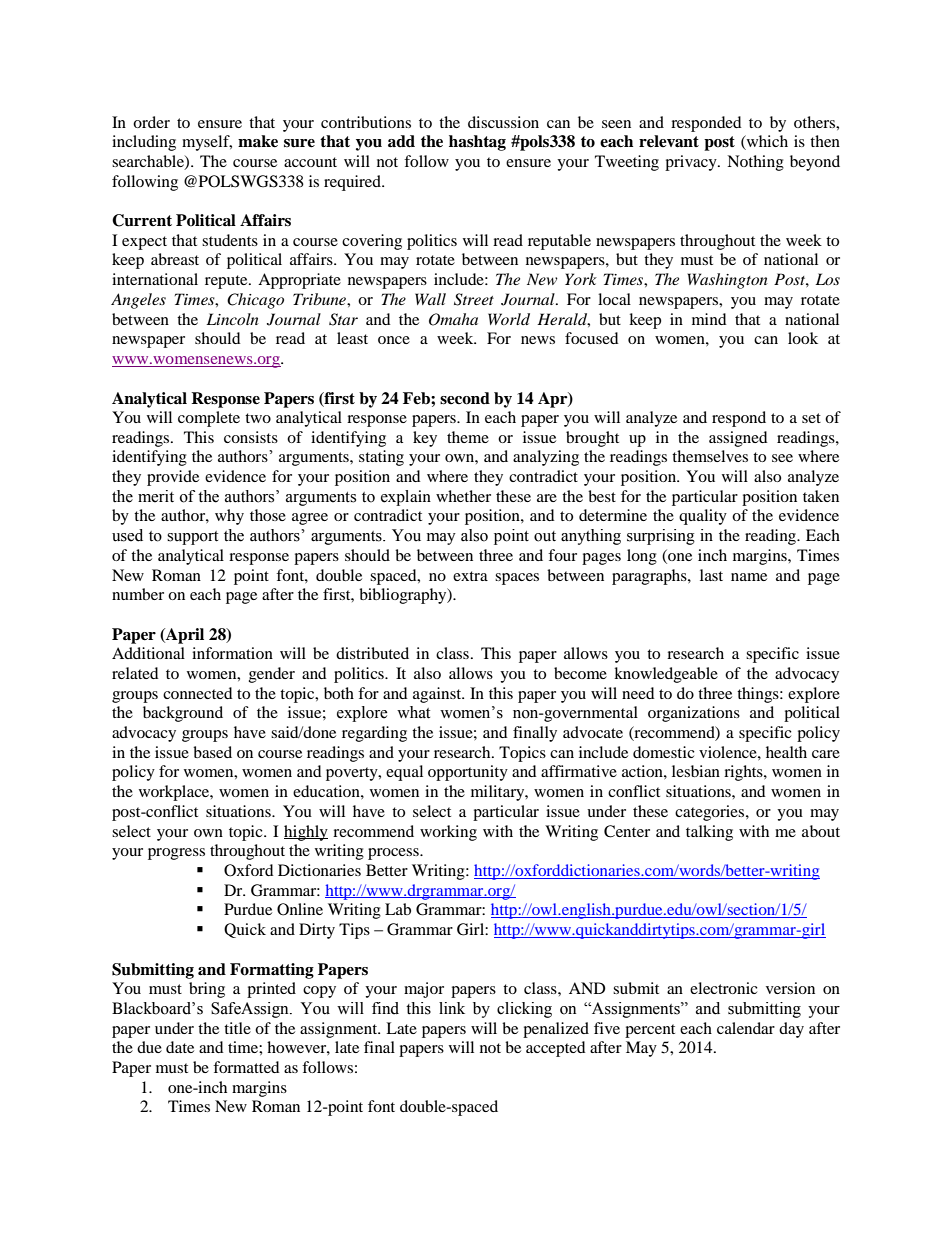 The image size is (952, 1233). Describe the element at coordinates (232, 319) in the screenshot. I see `Lincoln` at that location.
